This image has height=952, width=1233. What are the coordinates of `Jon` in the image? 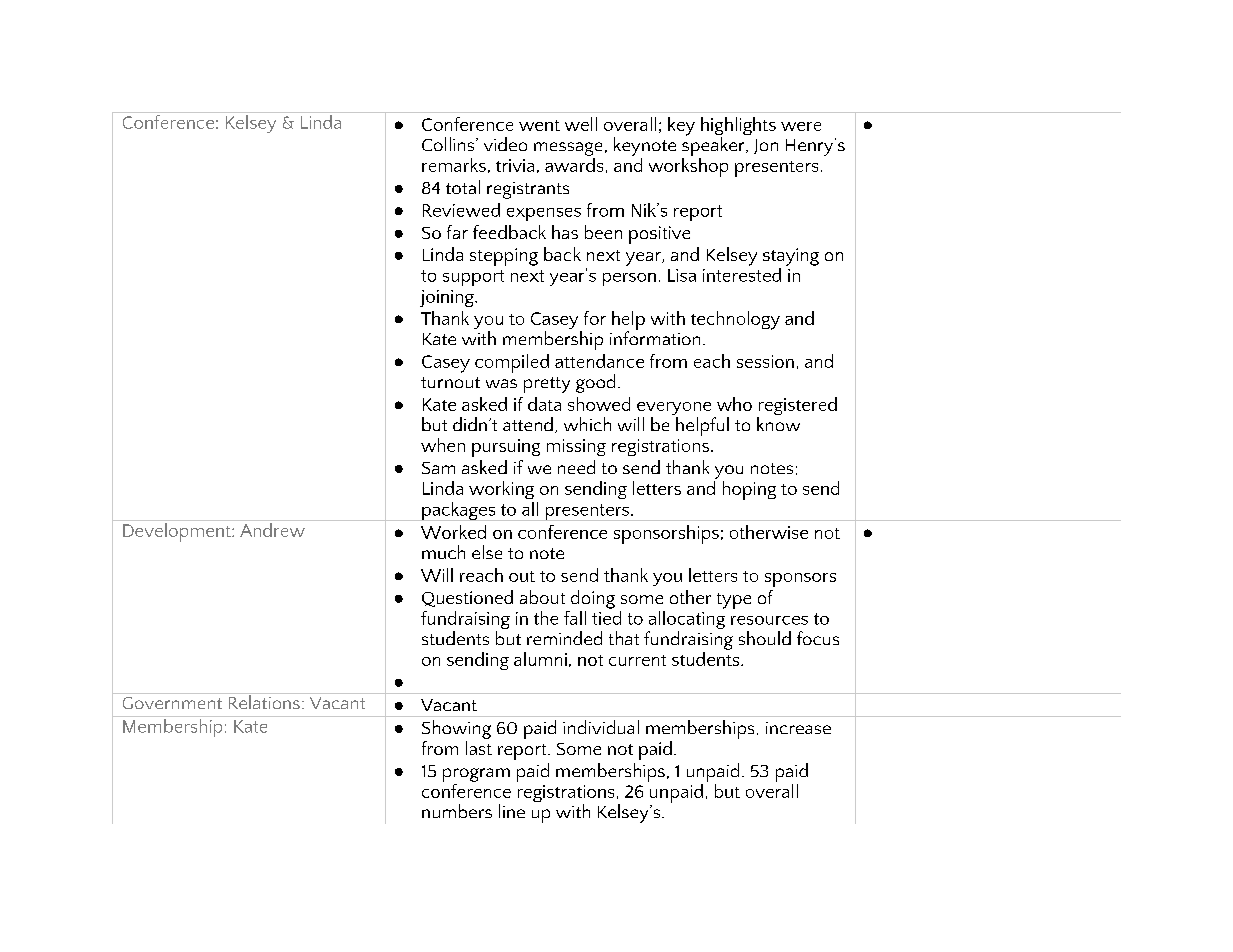 It's located at (766, 146).
